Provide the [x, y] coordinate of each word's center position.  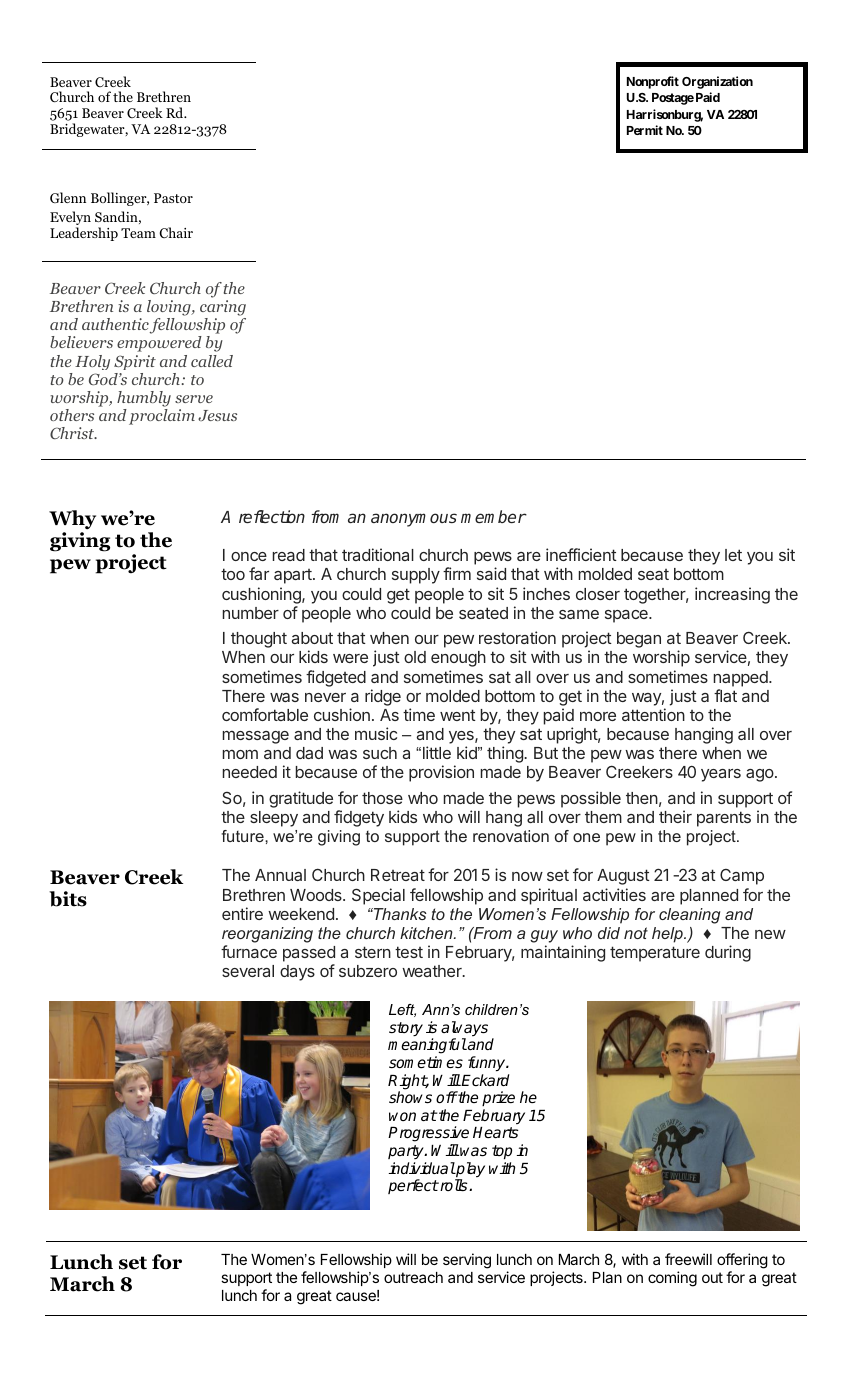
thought [259, 640]
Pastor [173, 198]
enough [458, 659]
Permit [645, 130]
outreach [413, 1277]
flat [725, 695]
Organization [717, 82]
